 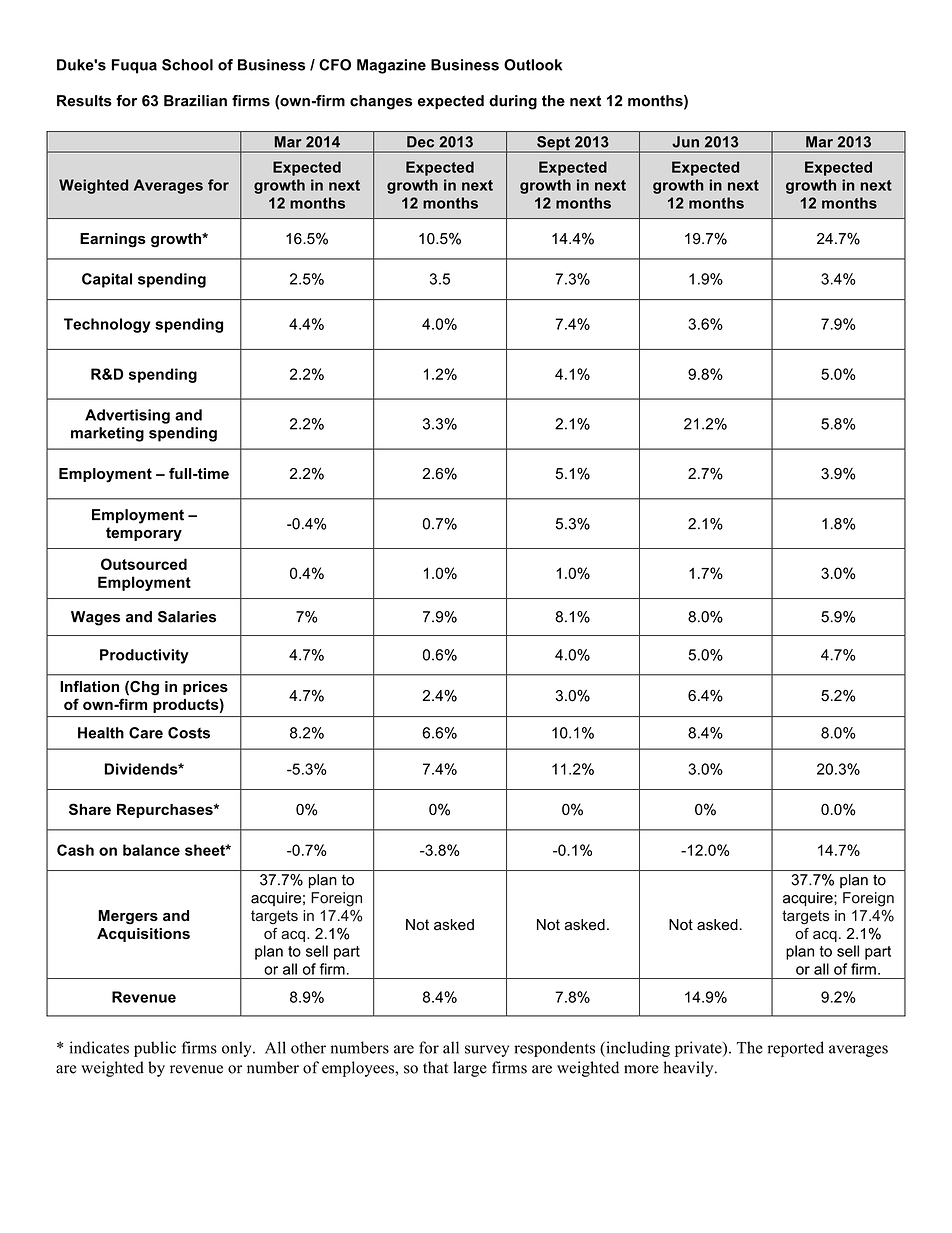 What do you see at coordinates (155, 1049) in the screenshot?
I see `public` at bounding box center [155, 1049].
